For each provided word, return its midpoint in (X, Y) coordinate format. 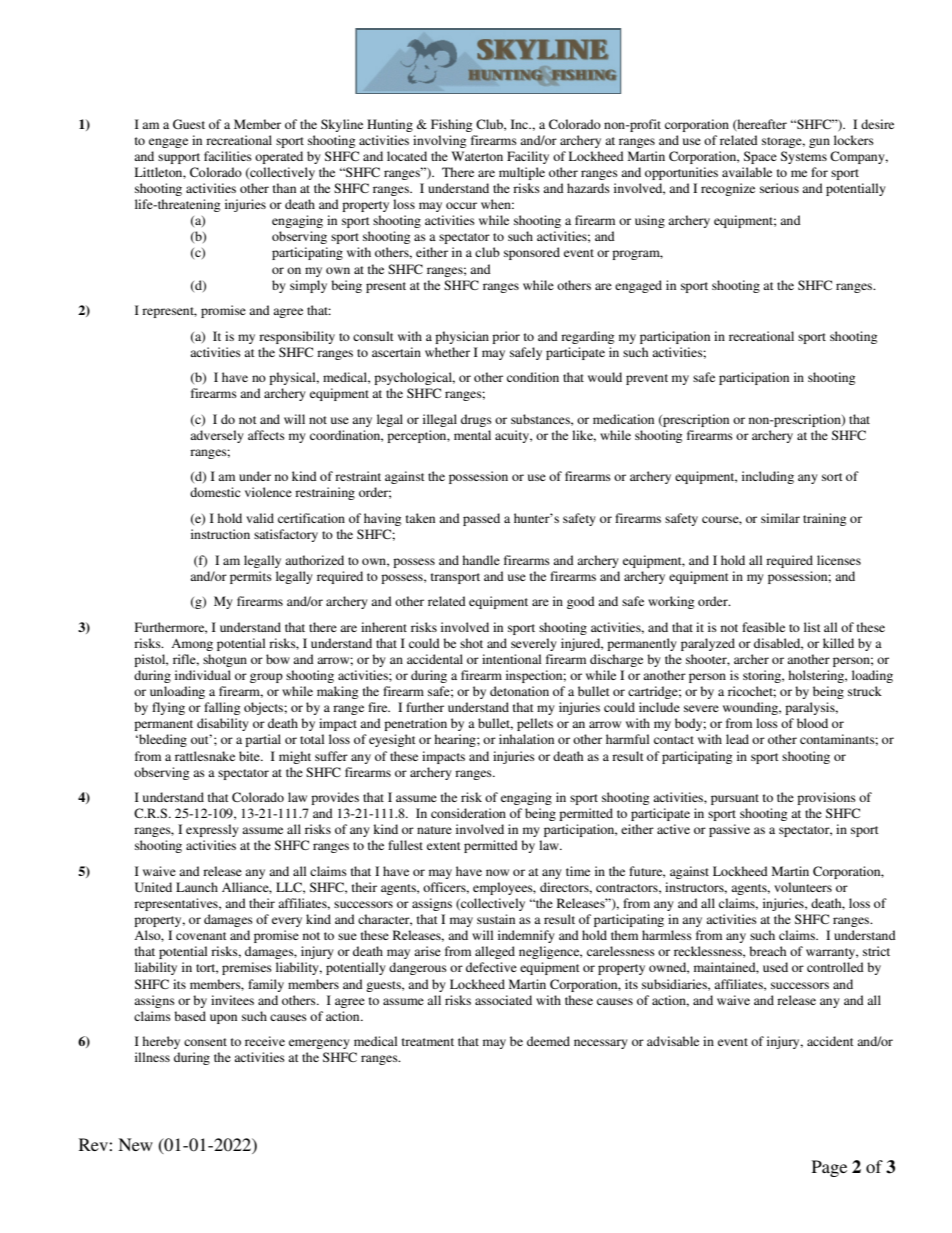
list (812, 627)
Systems (804, 157)
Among (192, 645)
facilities (228, 156)
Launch (197, 887)
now (497, 872)
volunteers (803, 887)
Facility (528, 157)
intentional (511, 659)
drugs (476, 420)
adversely (217, 436)
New (135, 1144)
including (768, 477)
